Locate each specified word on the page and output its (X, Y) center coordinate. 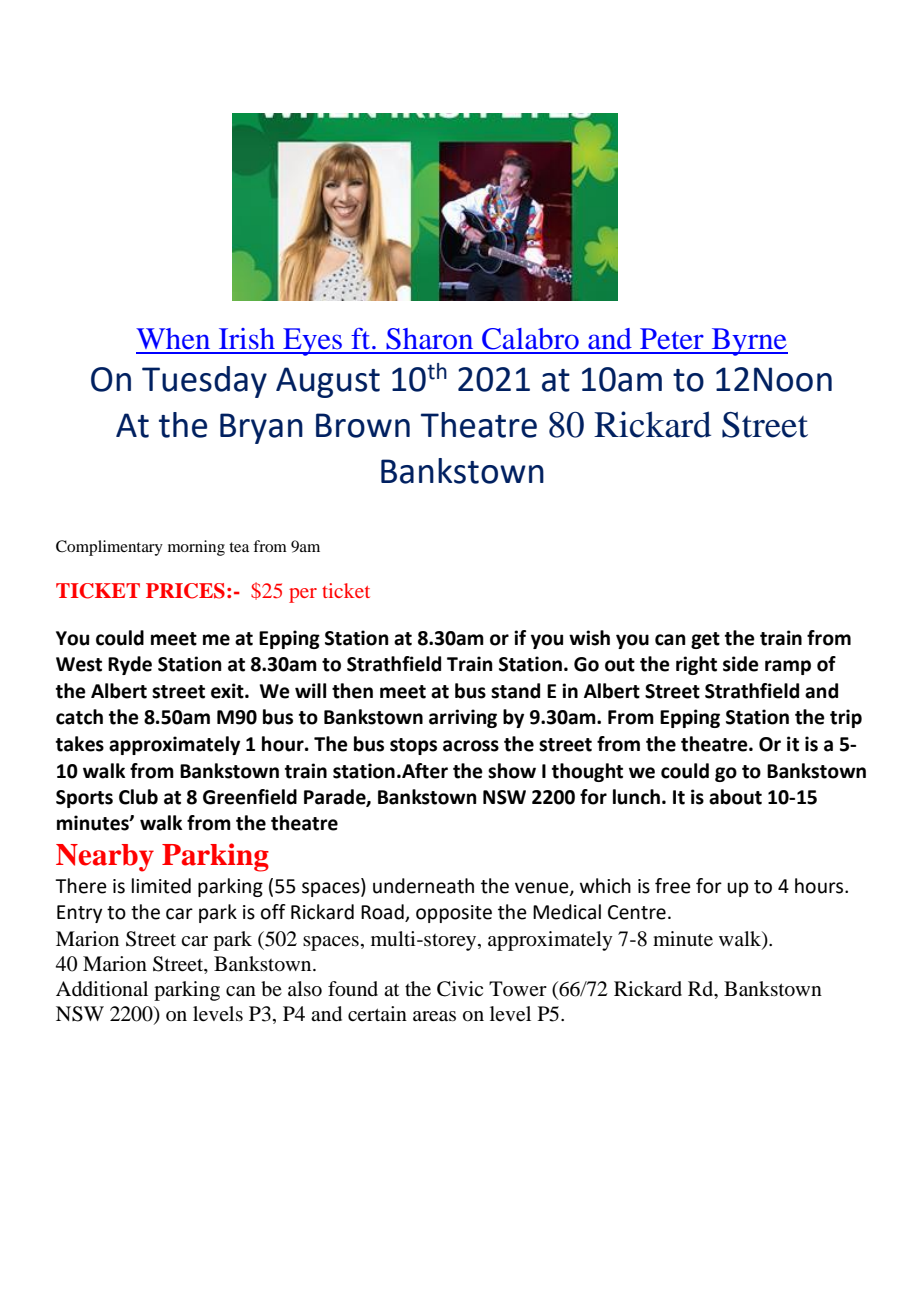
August (328, 382)
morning (196, 548)
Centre (637, 912)
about (735, 797)
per (303, 595)
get (705, 640)
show (512, 771)
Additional (102, 989)
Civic (460, 989)
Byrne (748, 342)
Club (138, 797)
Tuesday (204, 382)
